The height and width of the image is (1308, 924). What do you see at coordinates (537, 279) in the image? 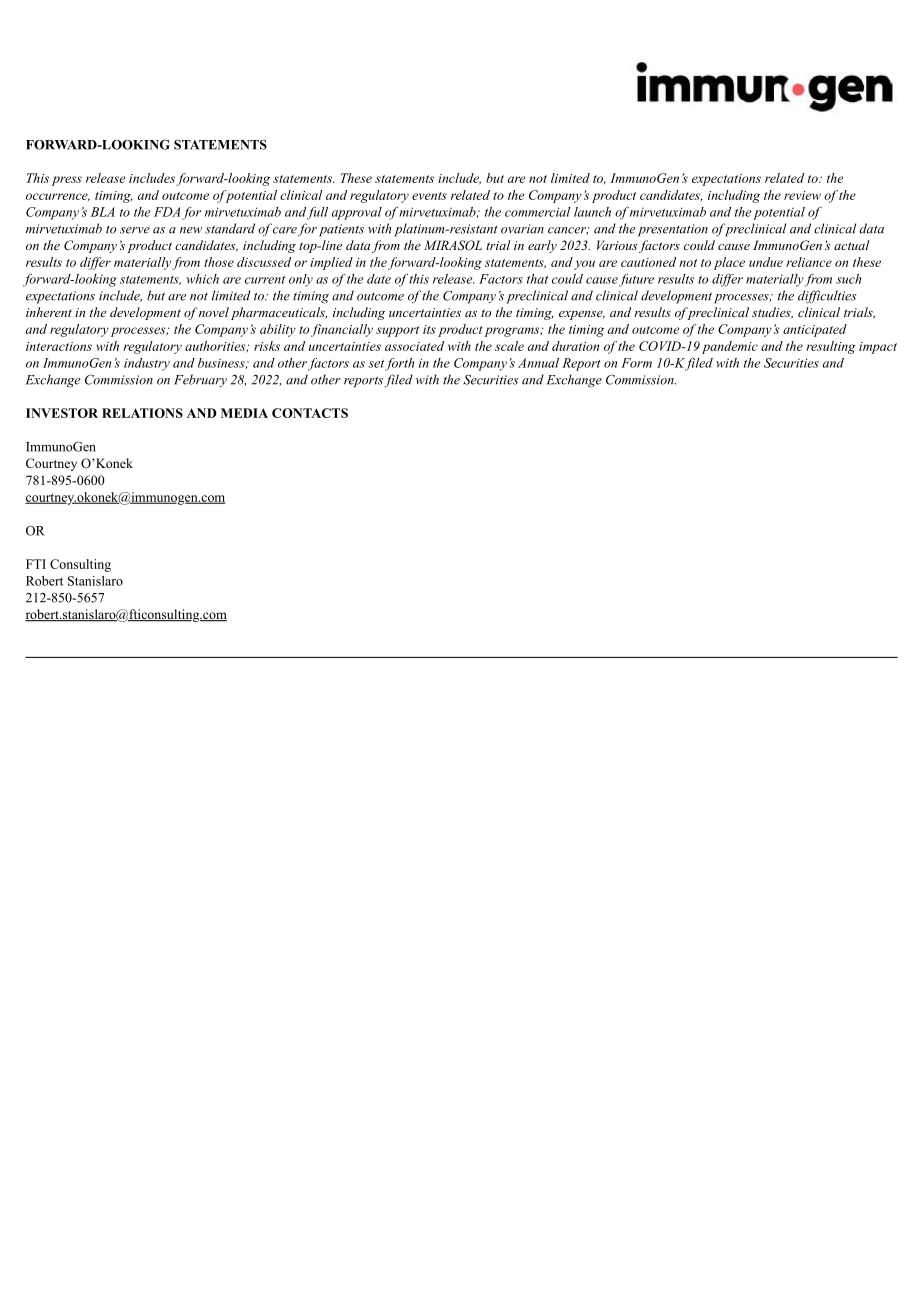
I see `that` at bounding box center [537, 279].
